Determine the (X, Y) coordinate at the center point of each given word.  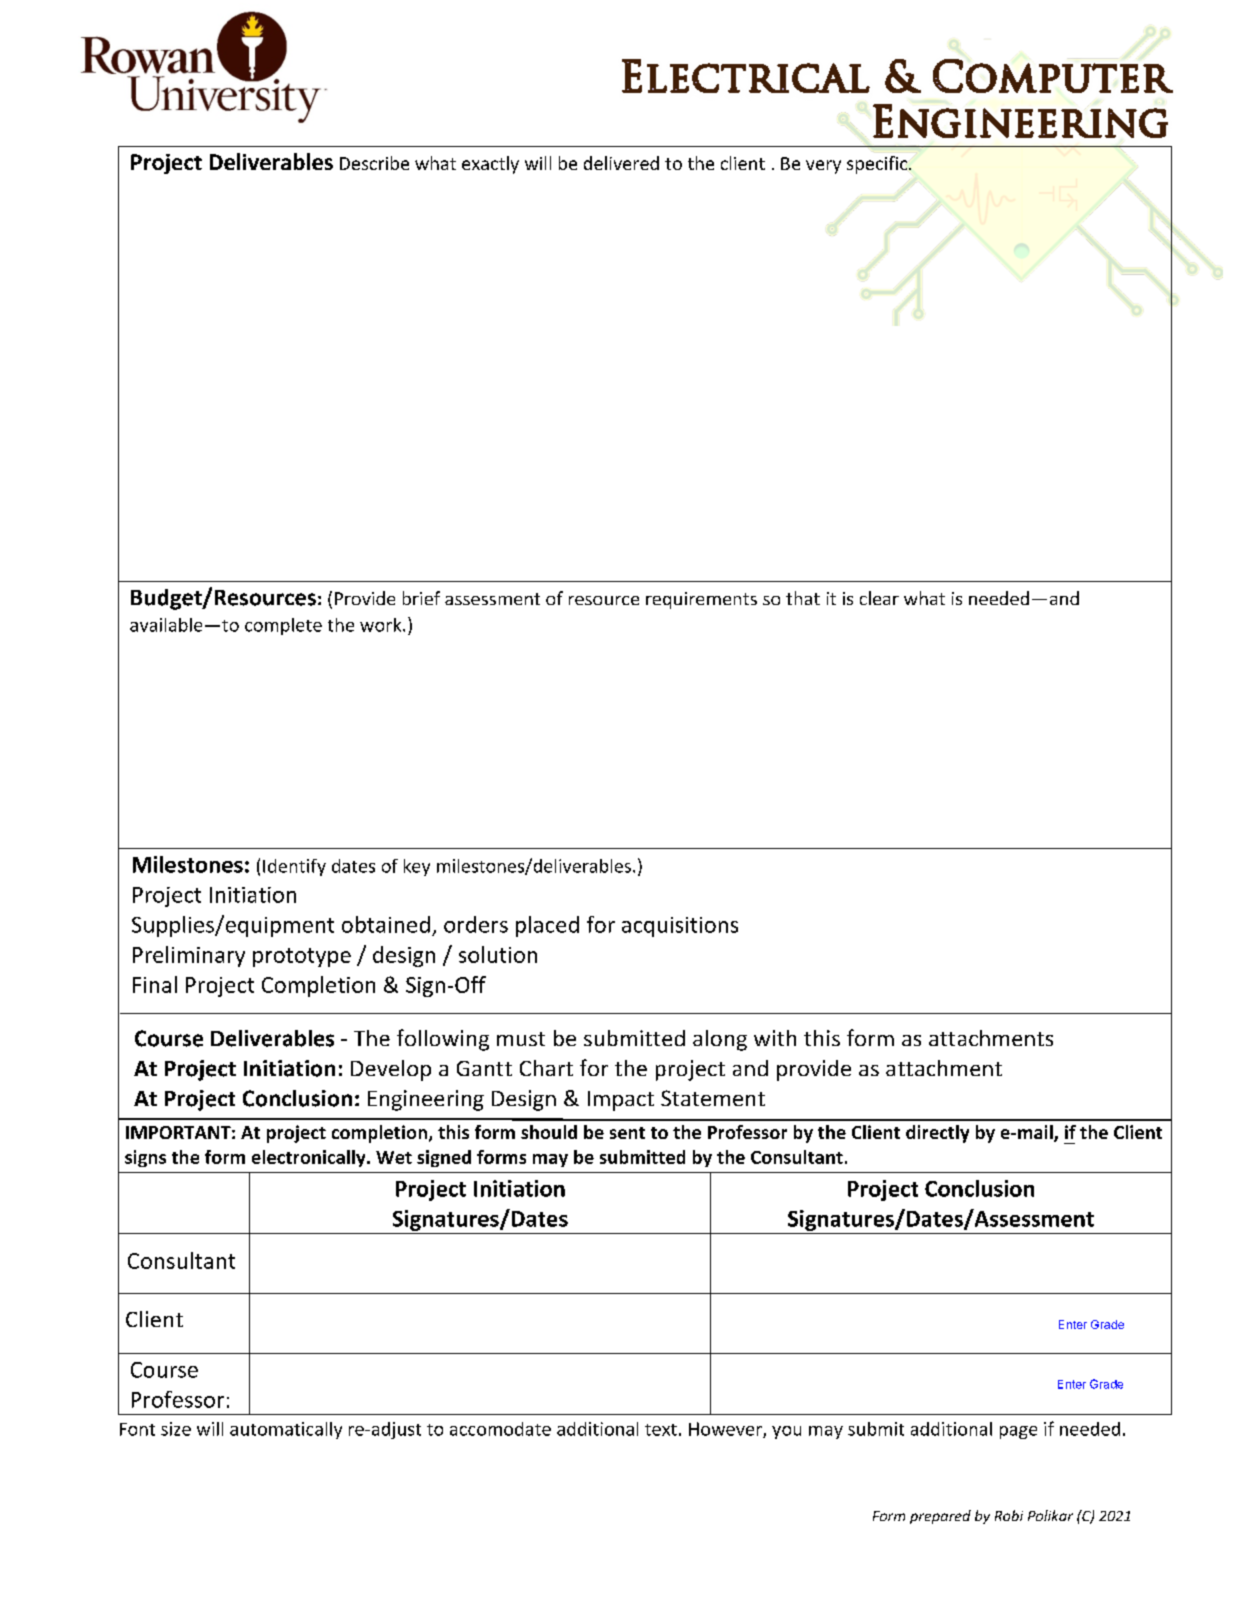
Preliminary (189, 956)
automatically (286, 1430)
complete (283, 626)
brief (421, 598)
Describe (374, 163)
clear (879, 598)
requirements (701, 600)
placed (547, 926)
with (775, 1038)
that (803, 598)
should (549, 1132)
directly (937, 1134)
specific (878, 165)
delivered (621, 163)
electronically (310, 1158)
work (382, 625)
